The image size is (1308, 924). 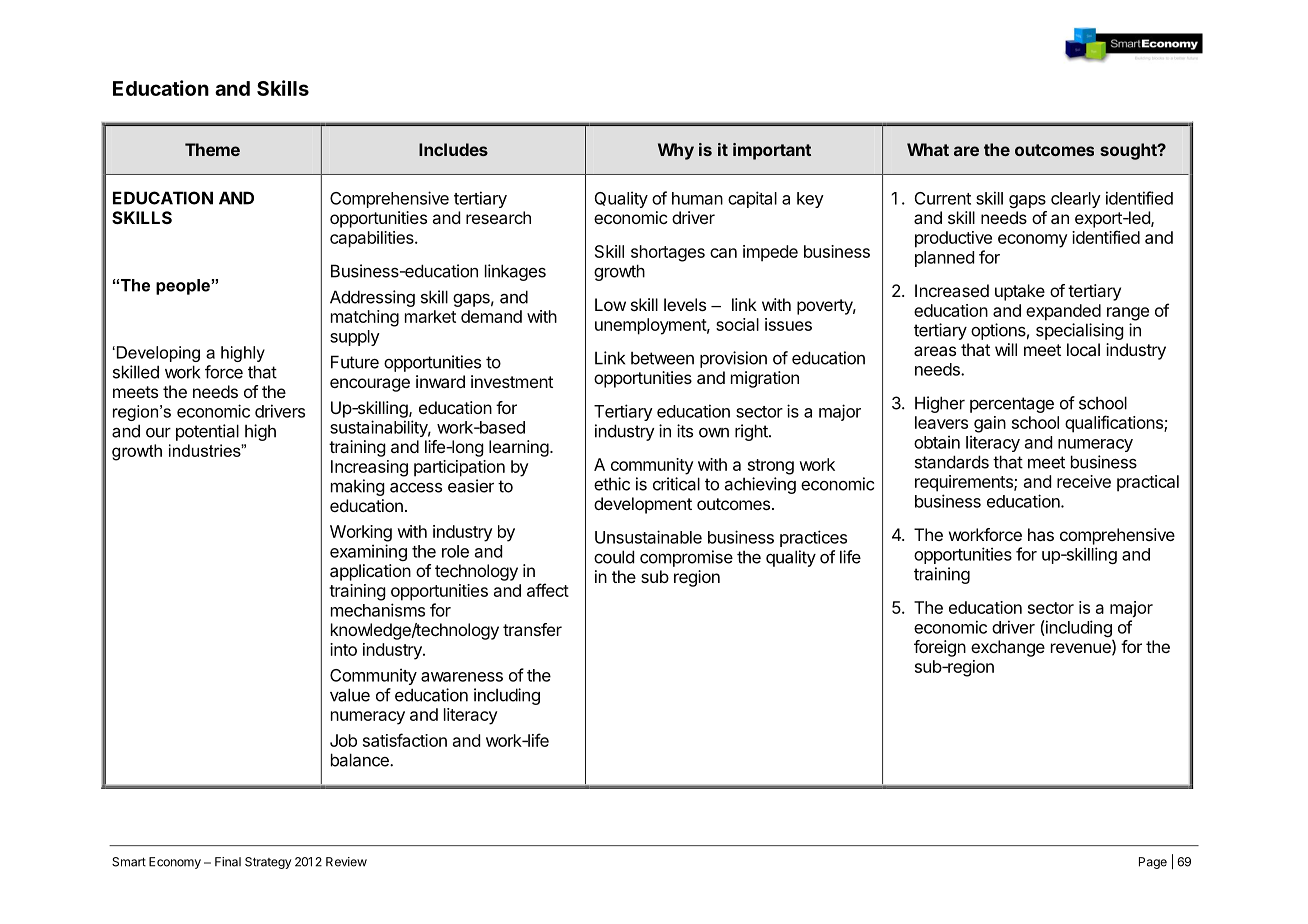 What do you see at coordinates (350, 695) in the page?
I see `value` at bounding box center [350, 695].
